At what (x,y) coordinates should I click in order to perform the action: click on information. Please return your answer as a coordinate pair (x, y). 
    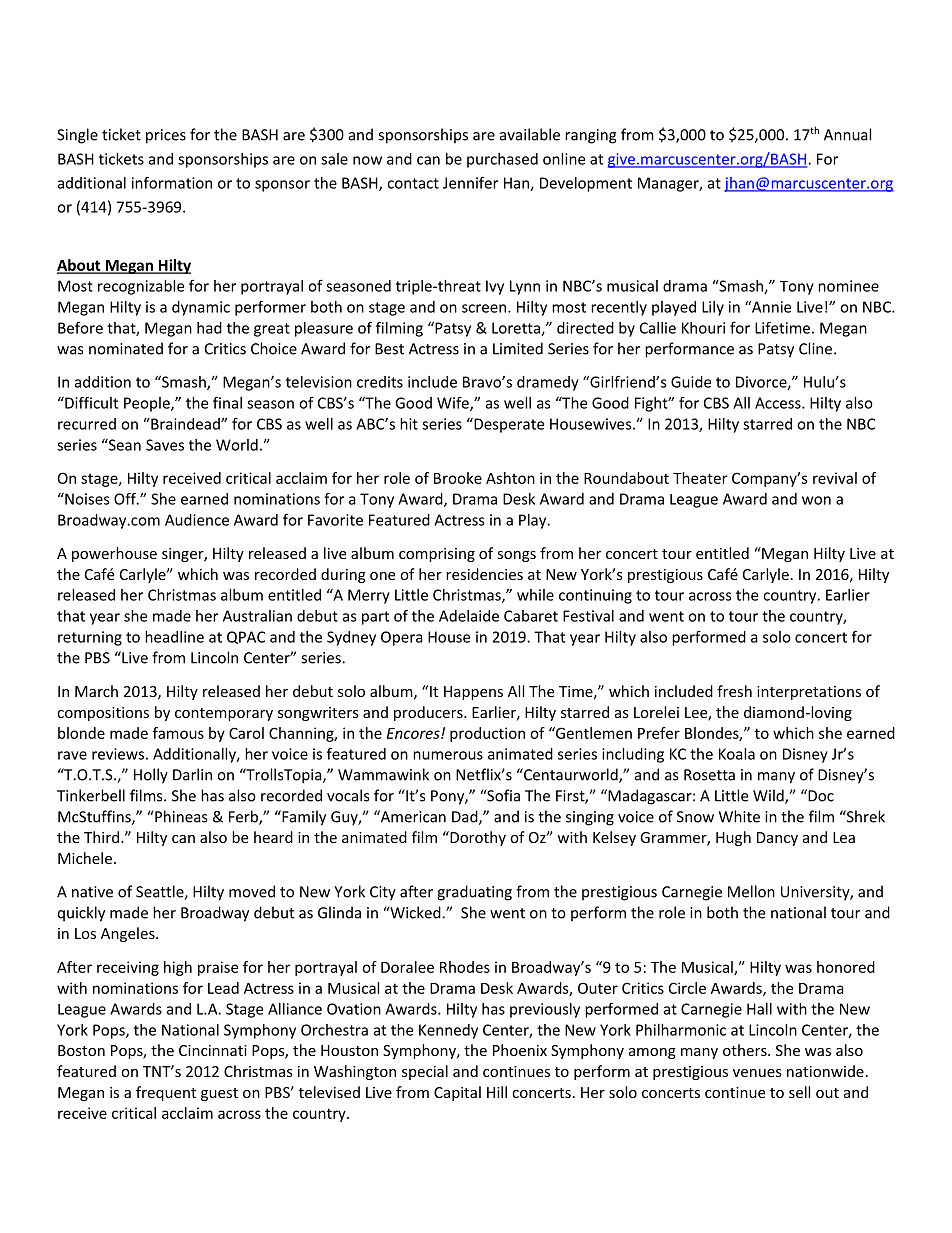
    Looking at the image, I should click on (172, 182).
